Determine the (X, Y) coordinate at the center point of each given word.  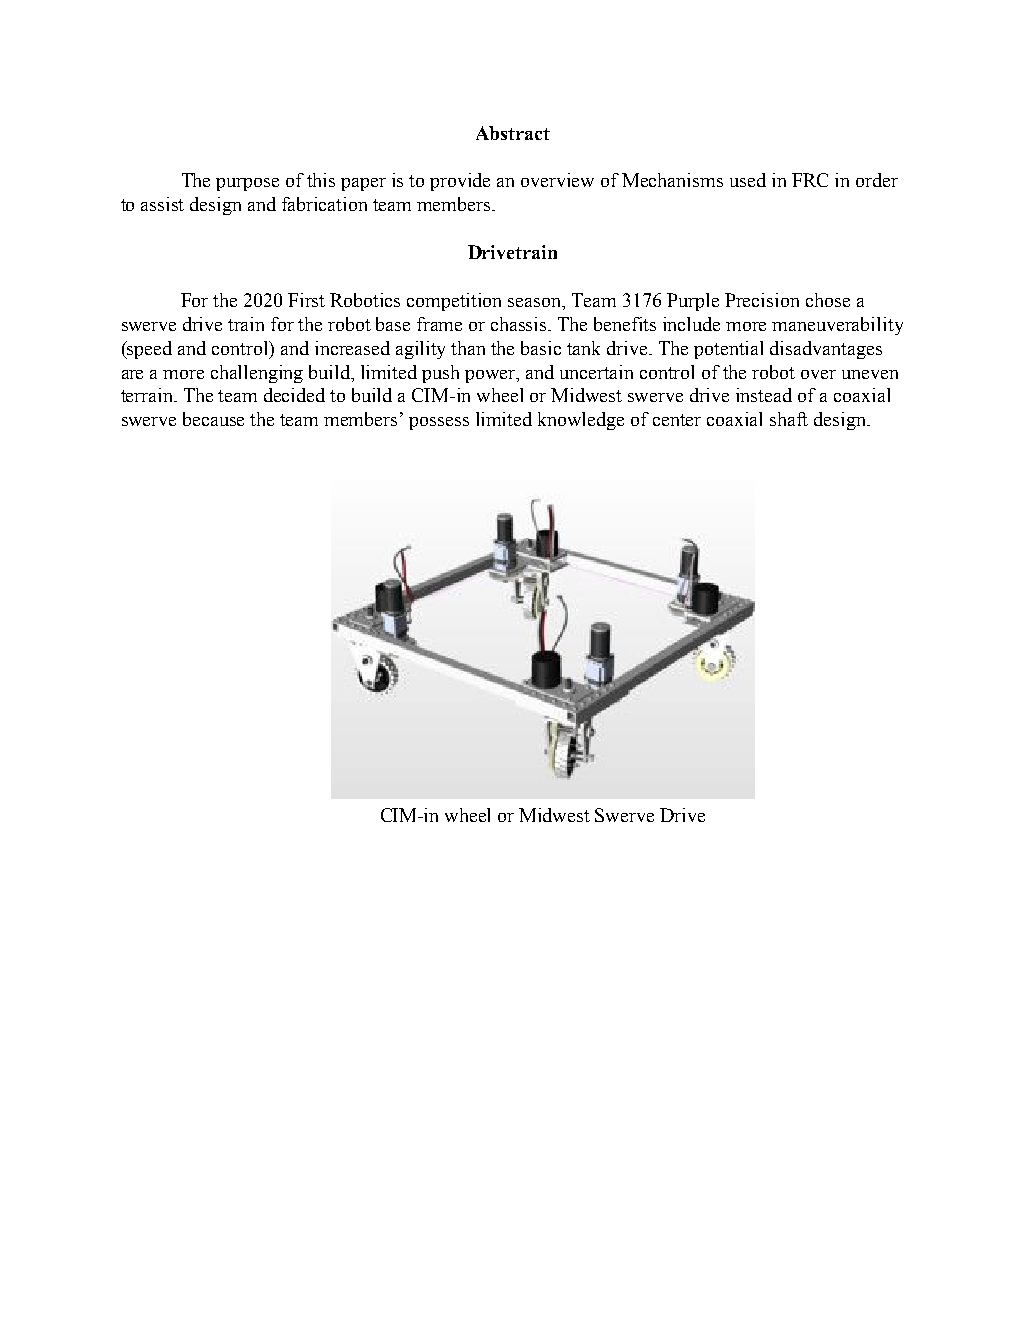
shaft (789, 419)
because (213, 419)
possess (439, 423)
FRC (810, 180)
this (321, 180)
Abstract (513, 133)
